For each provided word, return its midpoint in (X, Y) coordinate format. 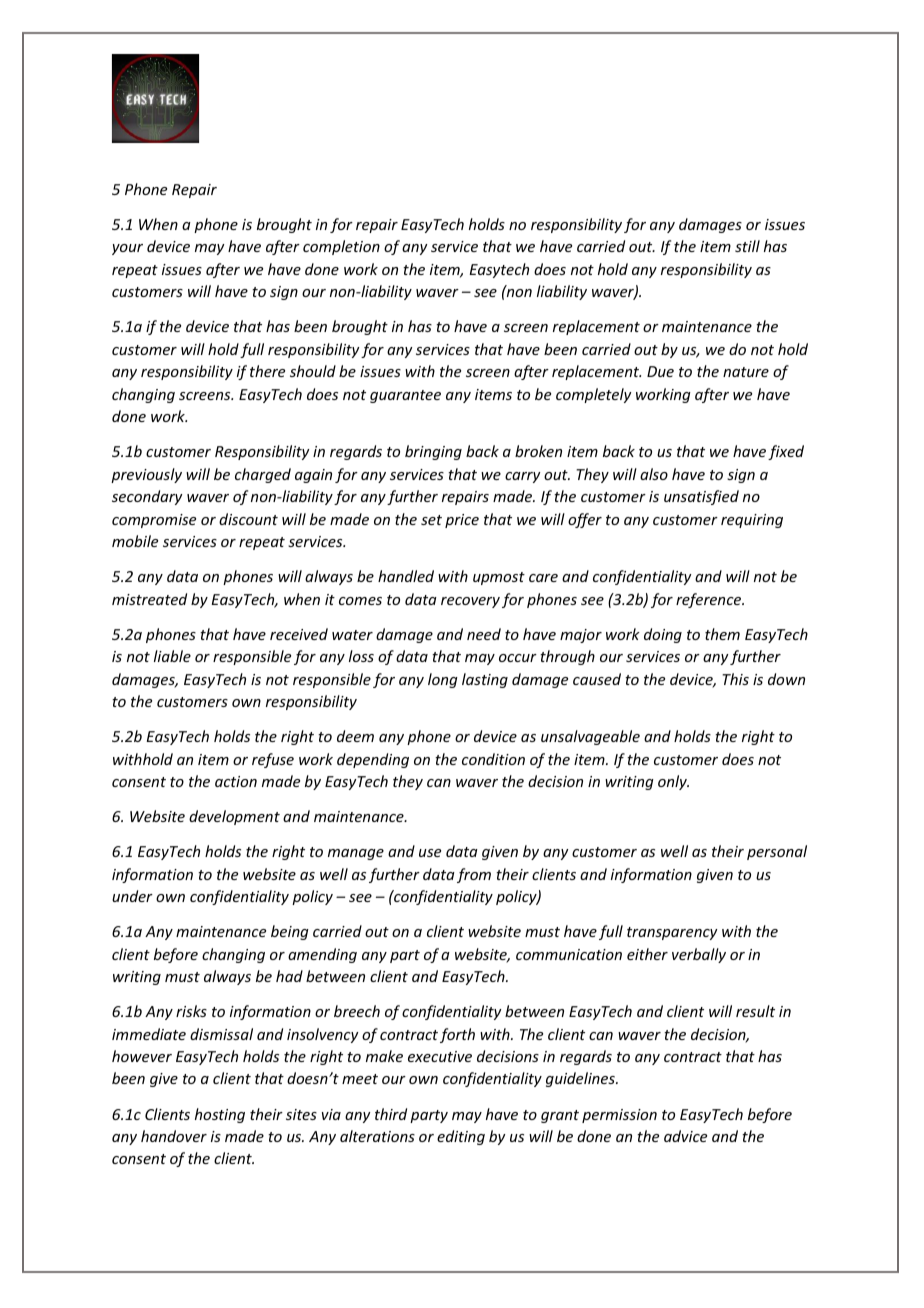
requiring (752, 521)
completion (341, 247)
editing (461, 1137)
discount (248, 519)
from (474, 875)
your (127, 249)
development (234, 817)
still (747, 246)
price (462, 521)
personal (777, 852)
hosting (220, 1115)
